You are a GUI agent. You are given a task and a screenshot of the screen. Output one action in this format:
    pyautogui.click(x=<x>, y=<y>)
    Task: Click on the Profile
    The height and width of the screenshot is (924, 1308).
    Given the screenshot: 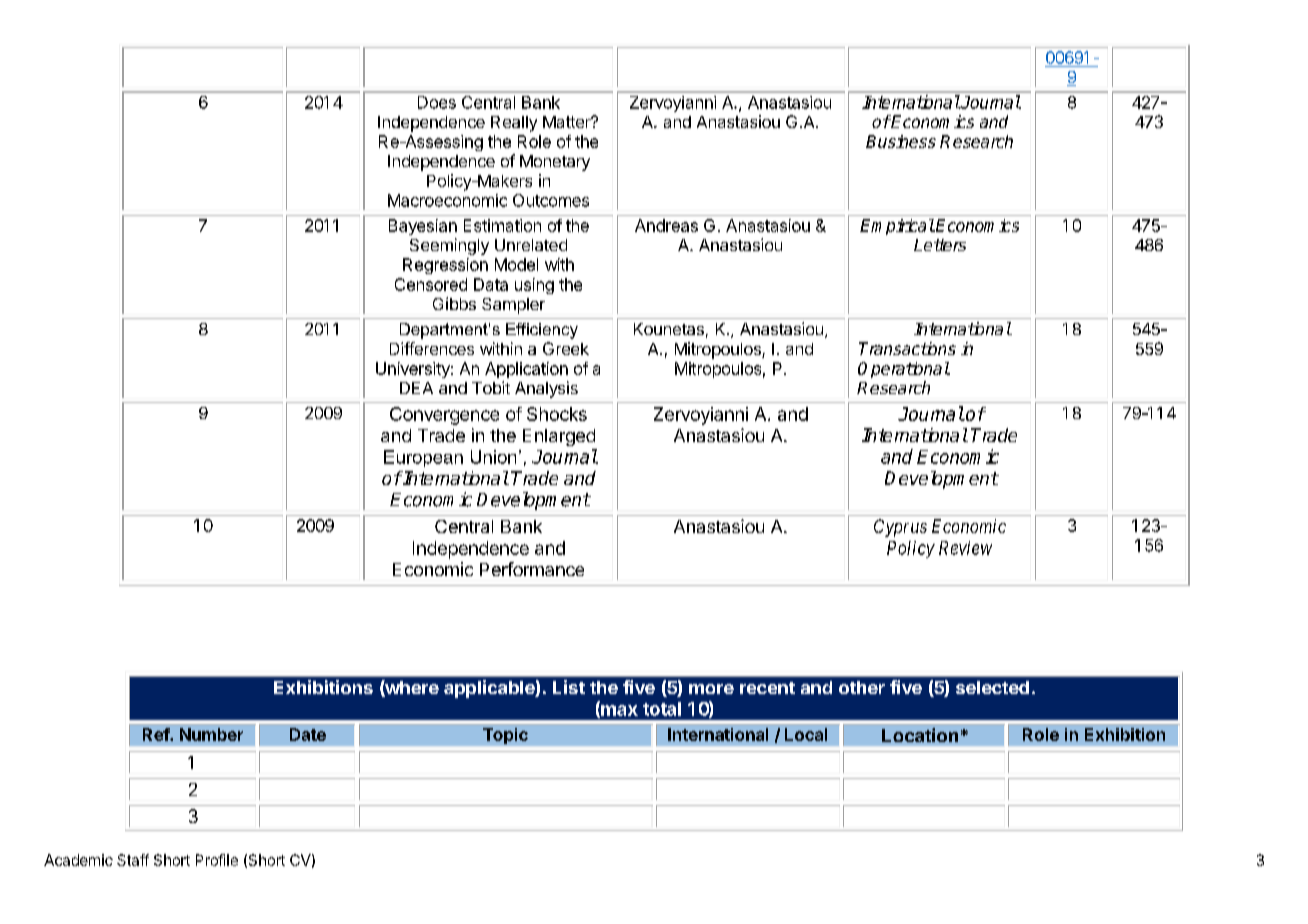 What is the action you would take?
    pyautogui.click(x=217, y=860)
